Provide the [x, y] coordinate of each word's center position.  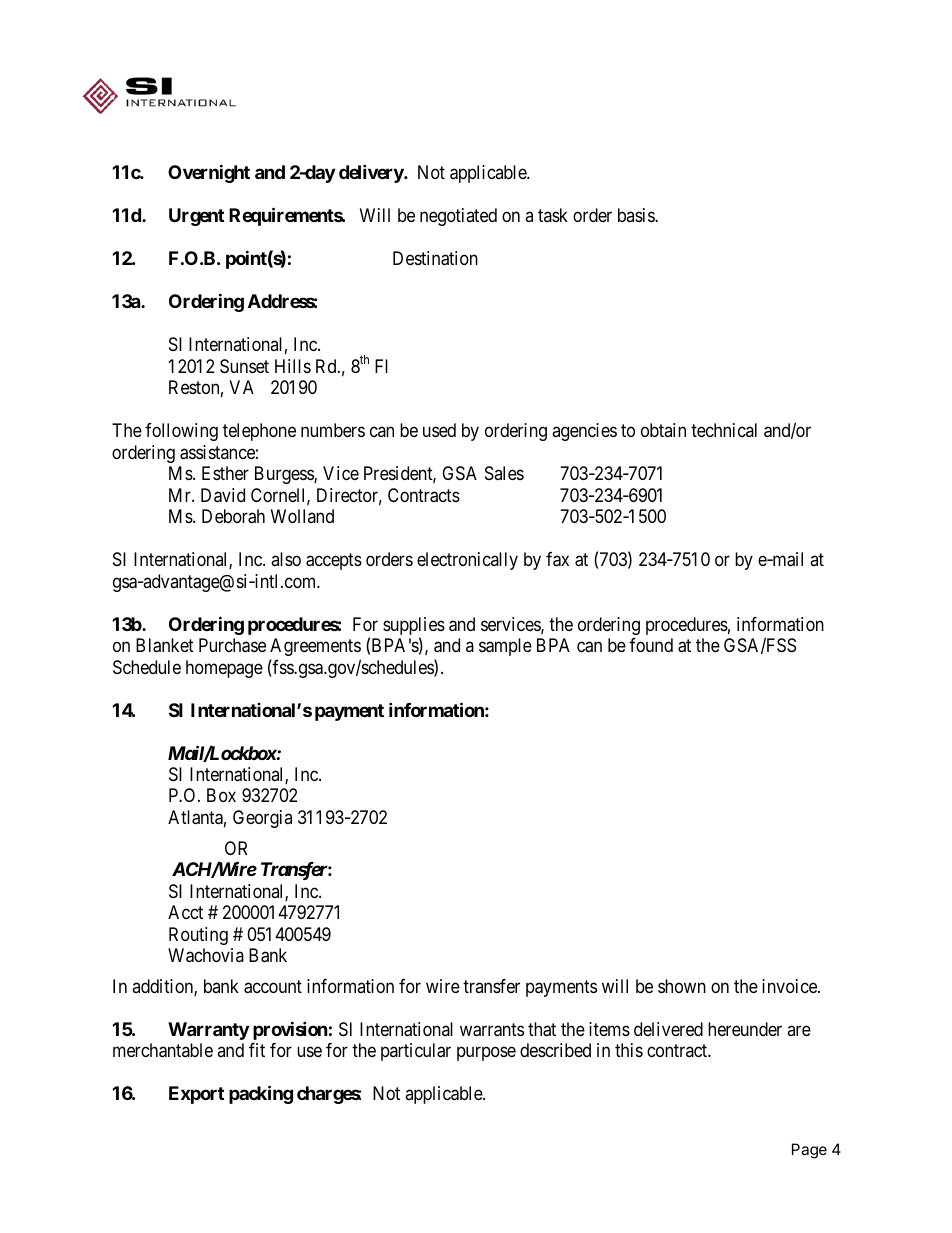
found [651, 645]
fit [257, 1050]
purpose [486, 1054]
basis [637, 215]
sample [505, 647]
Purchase [232, 645]
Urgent [196, 217]
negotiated [458, 217]
